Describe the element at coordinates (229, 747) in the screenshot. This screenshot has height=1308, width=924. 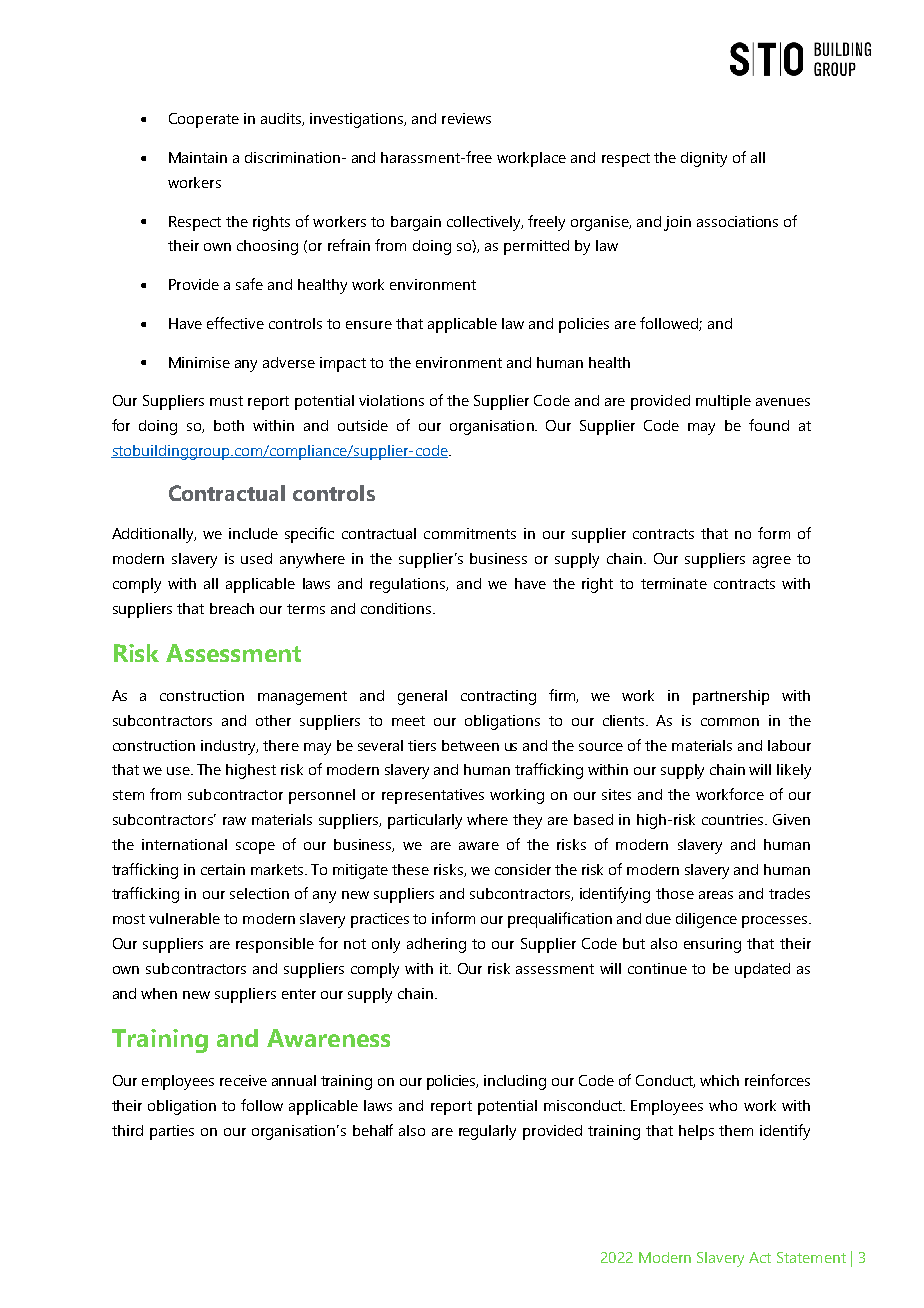
I see `industry` at that location.
